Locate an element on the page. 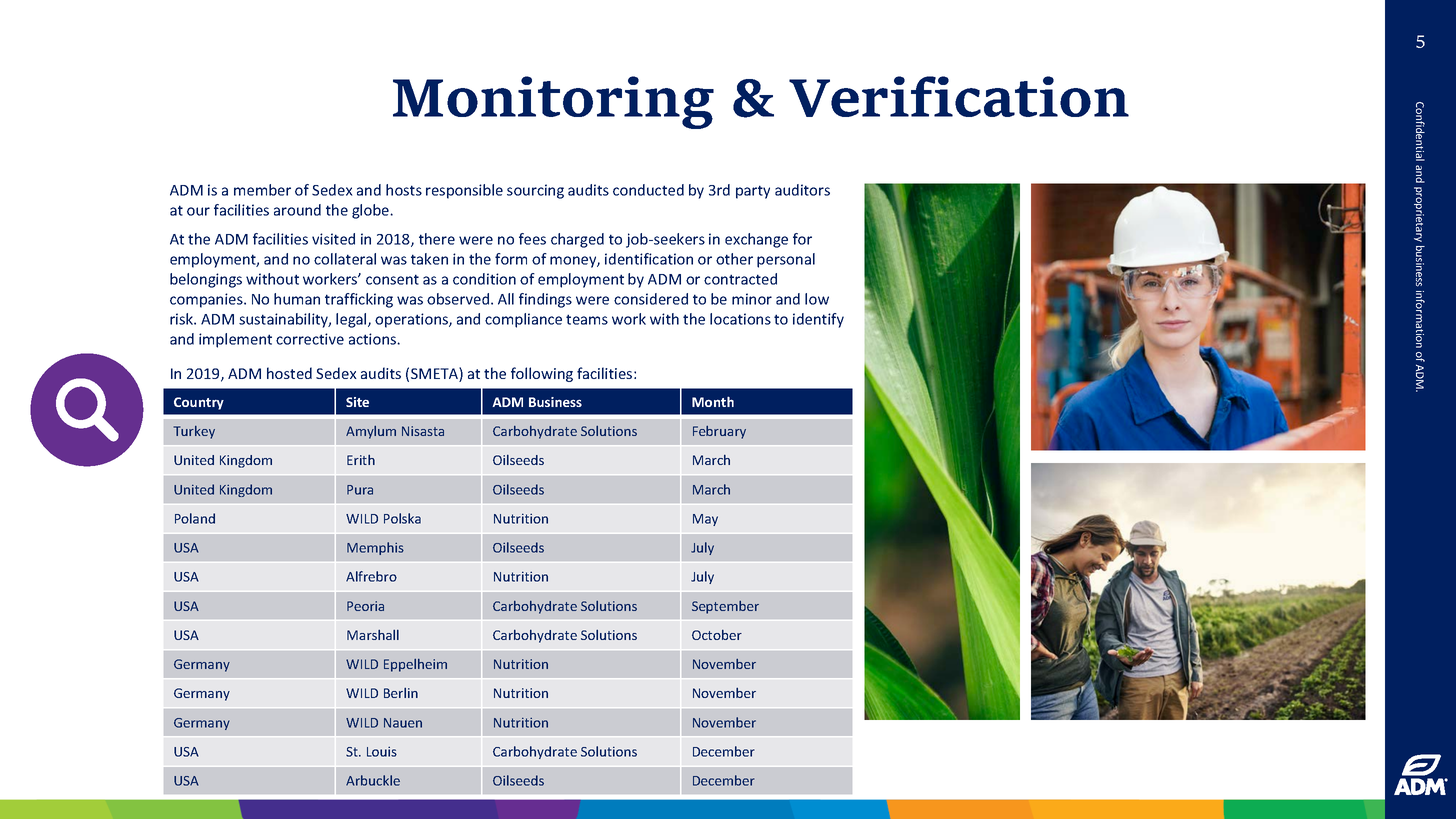 The width and height of the page is (1456, 819). Month is located at coordinates (713, 401).
